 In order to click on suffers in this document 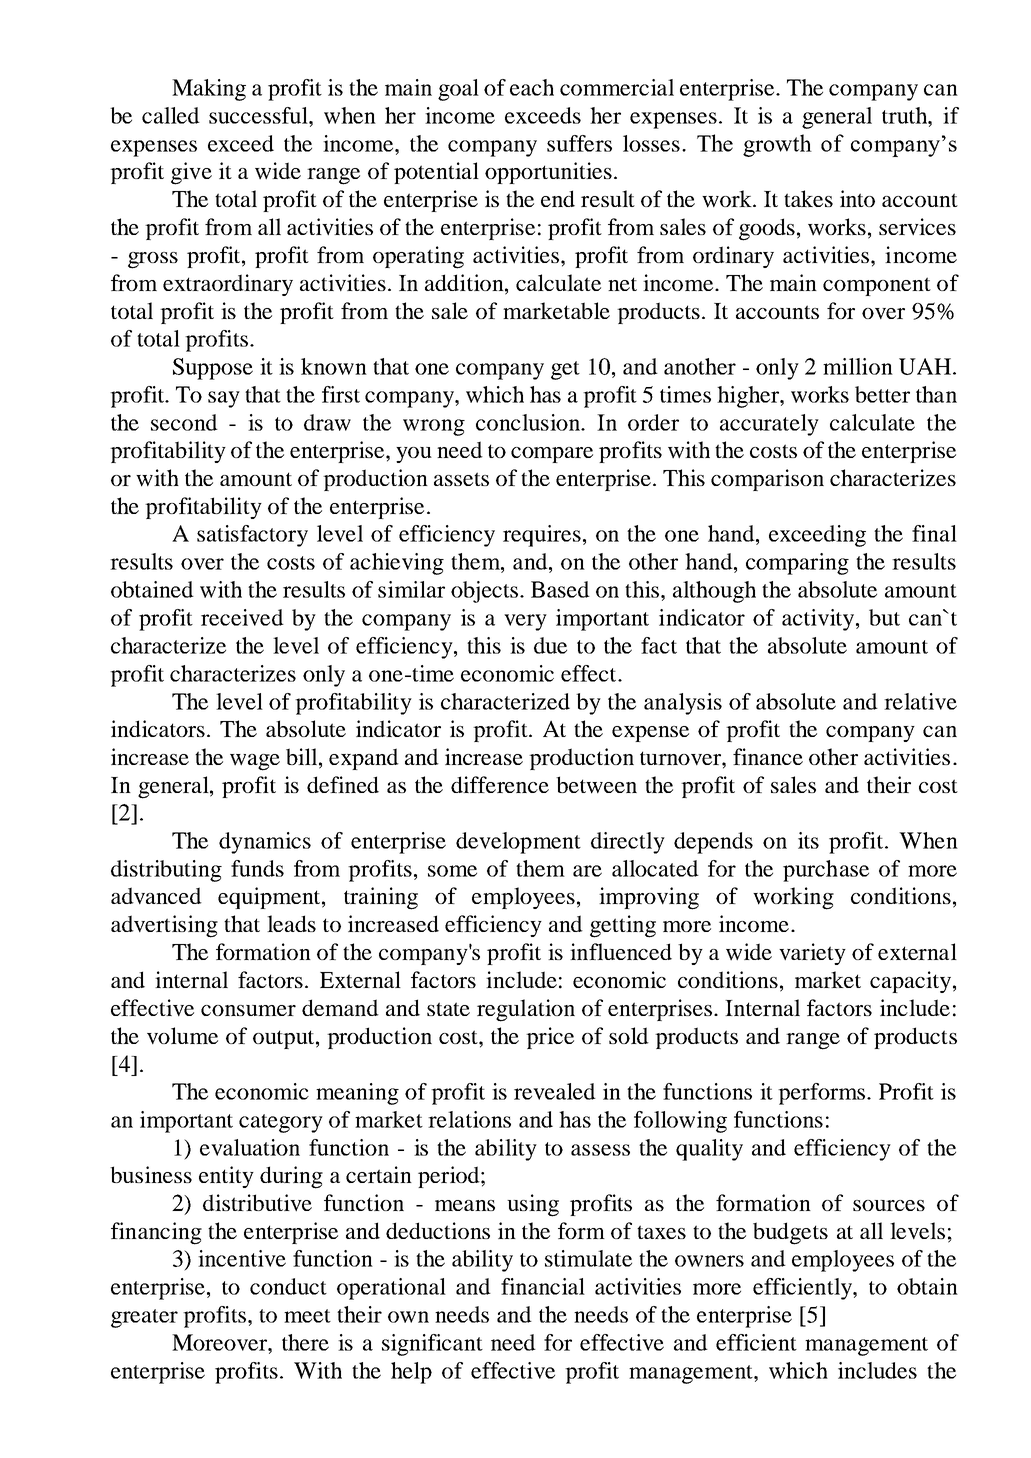, I will do `click(579, 143)`.
